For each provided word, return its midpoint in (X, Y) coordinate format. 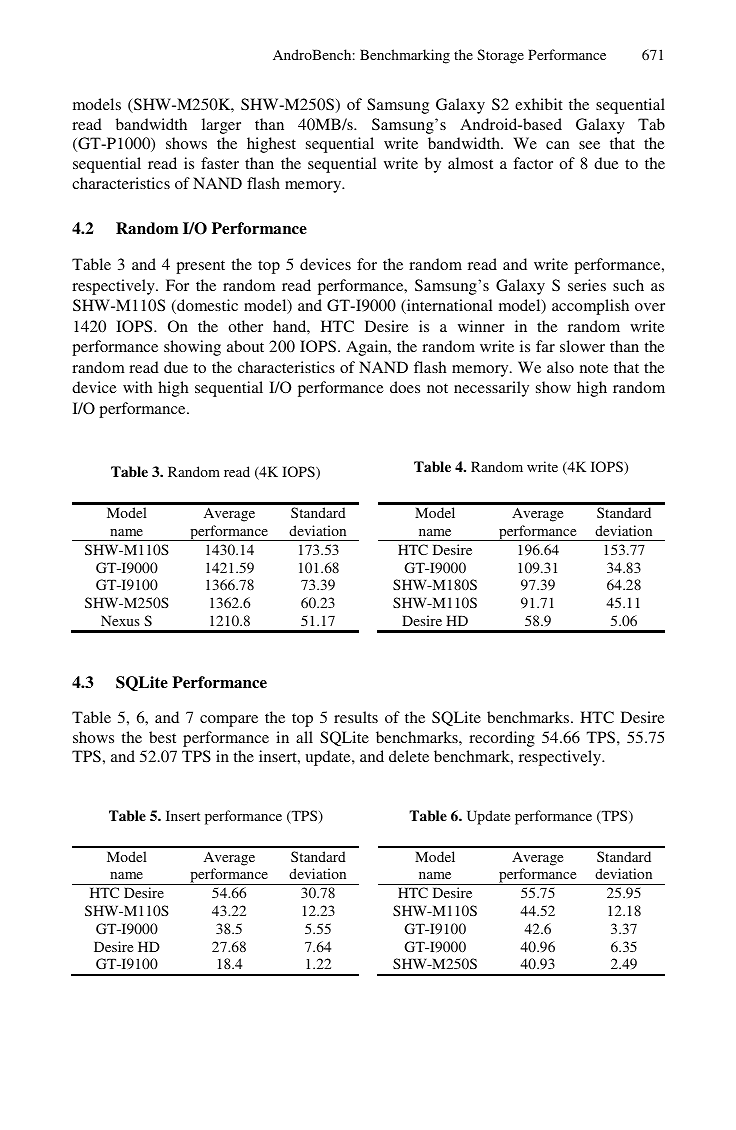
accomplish (590, 307)
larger (221, 126)
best (162, 737)
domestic (206, 306)
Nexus (120, 620)
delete (409, 756)
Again (368, 348)
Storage (500, 56)
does (405, 387)
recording (502, 739)
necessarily (491, 389)
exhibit (539, 104)
